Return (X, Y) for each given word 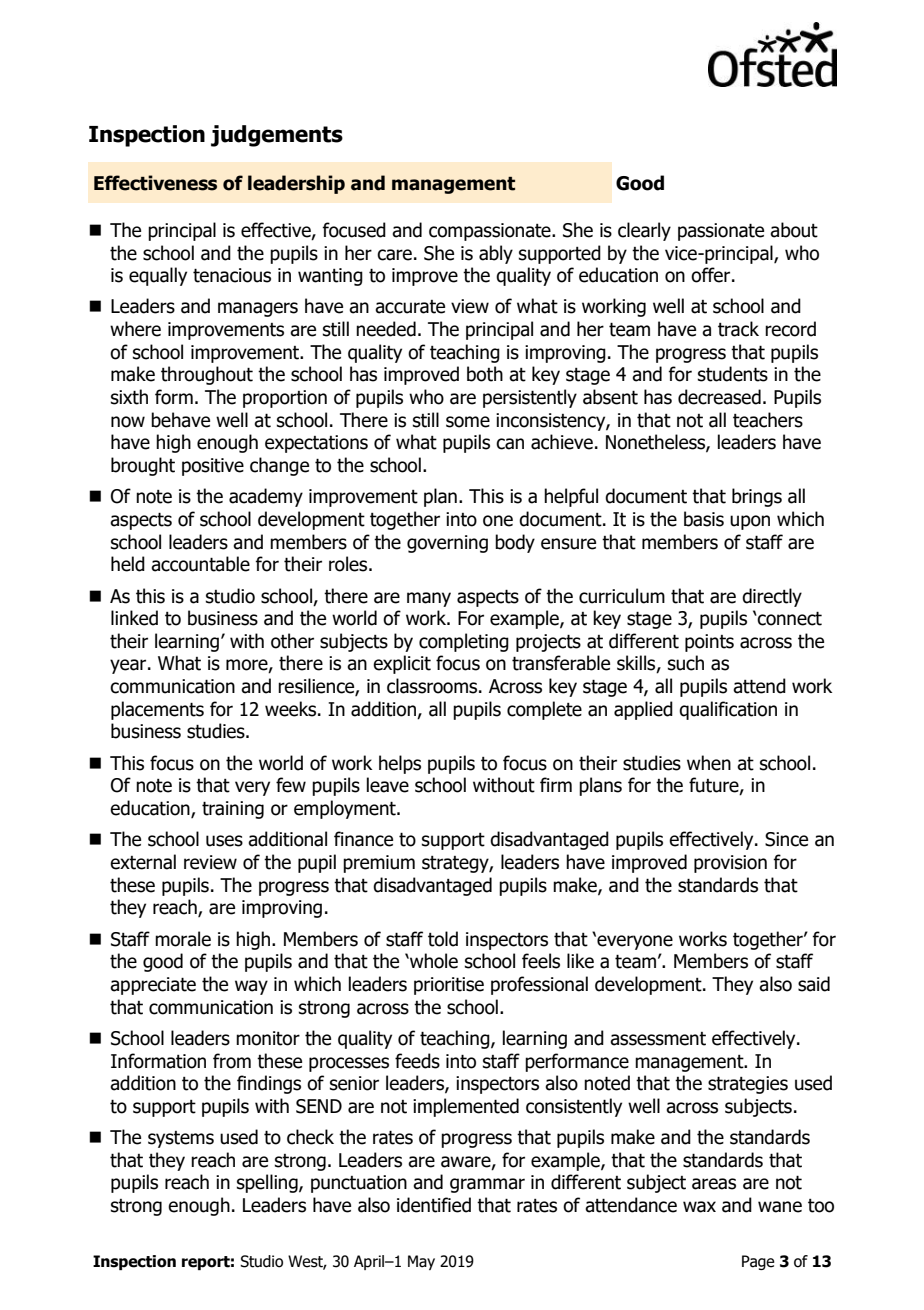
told (443, 939)
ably (496, 254)
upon (750, 522)
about (794, 230)
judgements (277, 136)
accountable (200, 564)
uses (224, 841)
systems (181, 1139)
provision (730, 864)
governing (447, 544)
